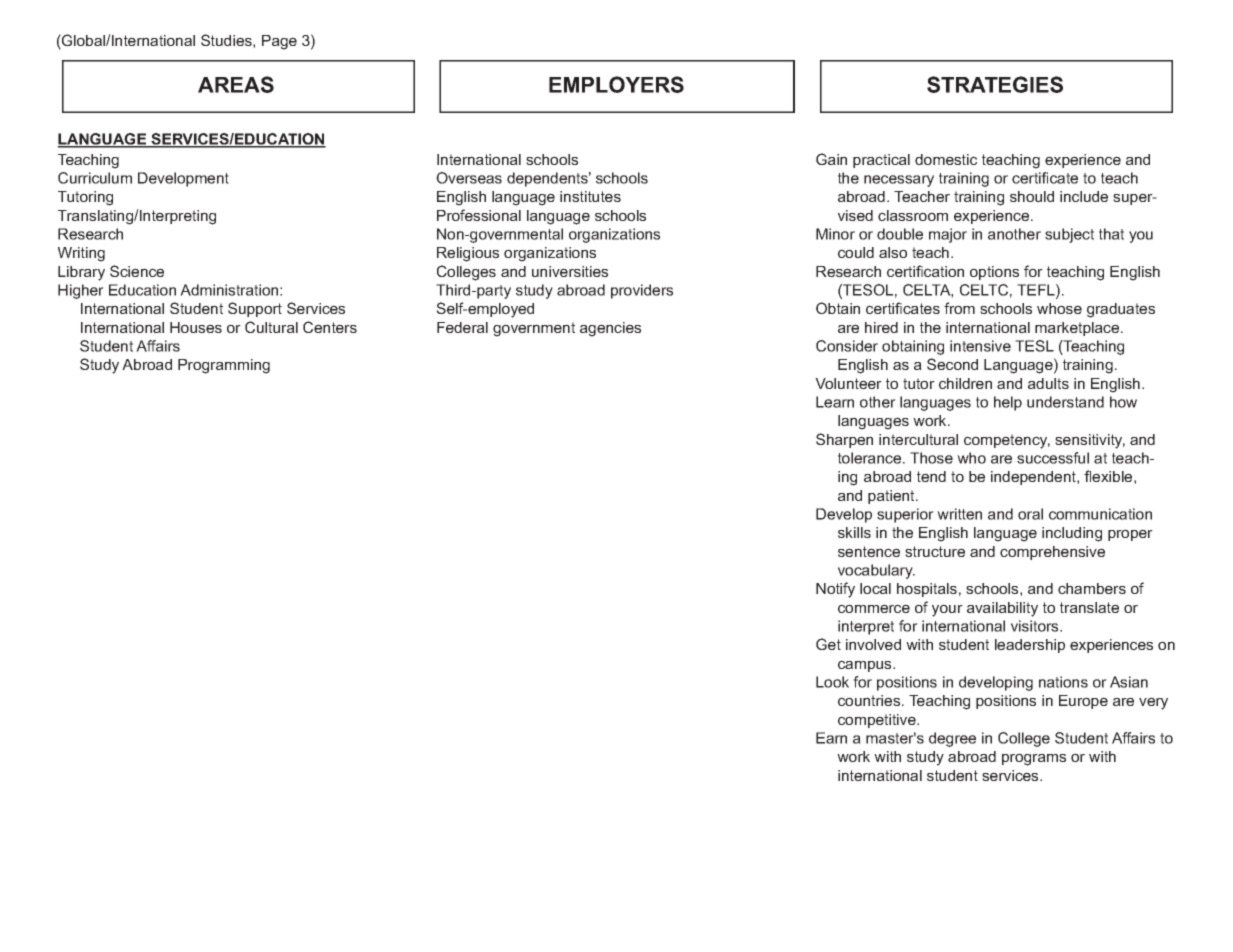 The height and width of the page is (952, 1233). What do you see at coordinates (869, 551) in the page?
I see `sentence` at bounding box center [869, 551].
